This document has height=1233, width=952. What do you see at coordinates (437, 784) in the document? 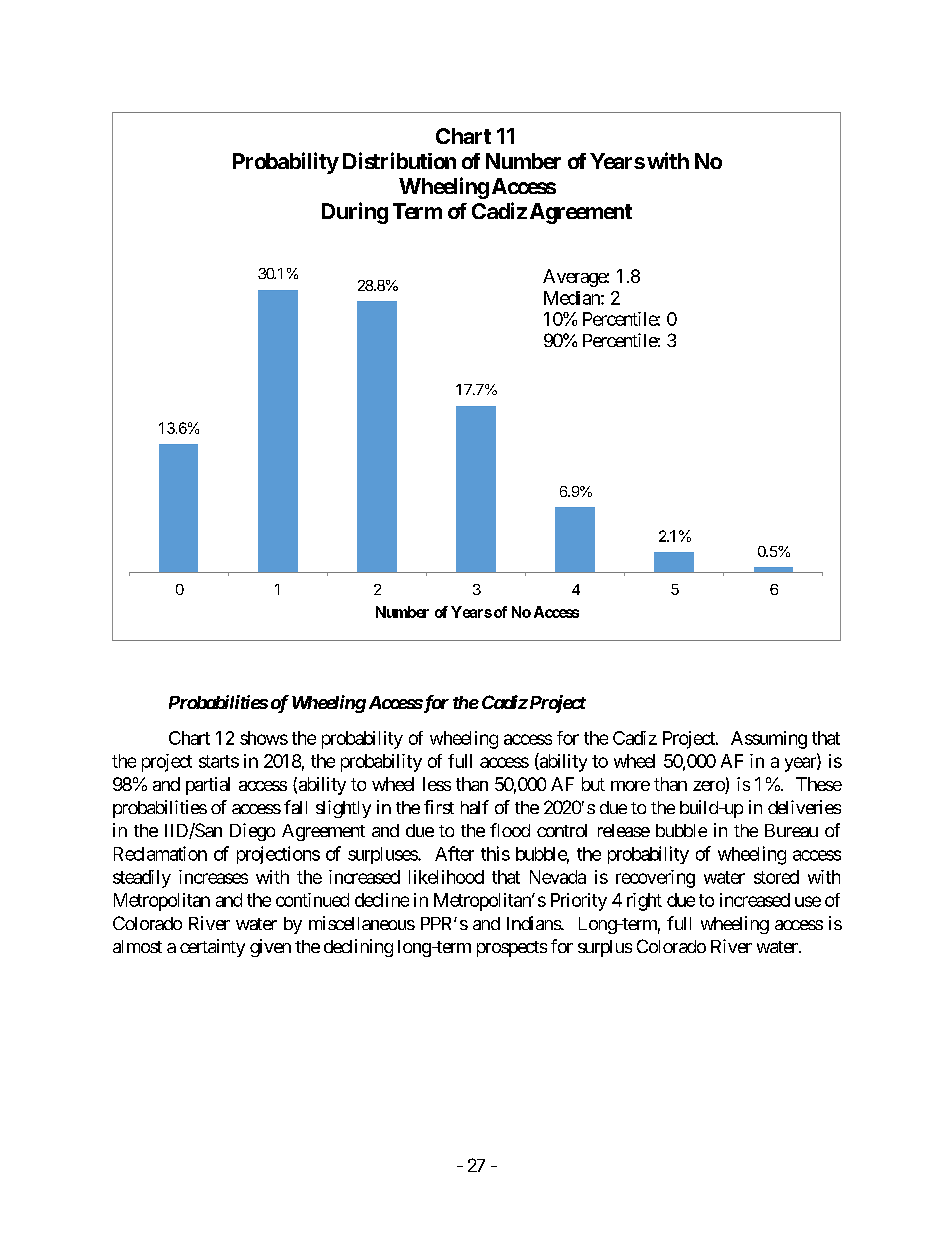
I see `less` at bounding box center [437, 784].
